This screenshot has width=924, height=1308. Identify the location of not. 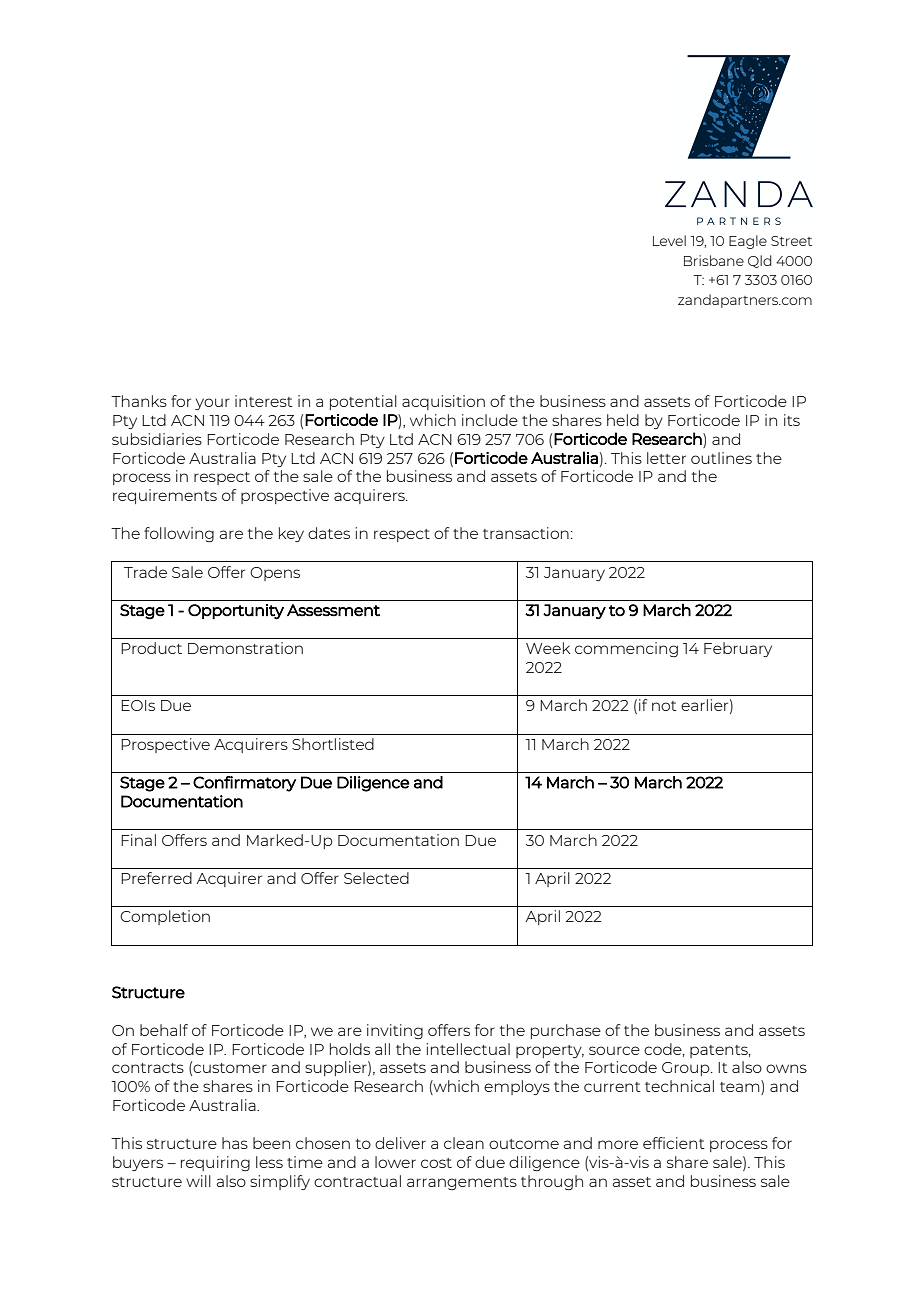
(664, 706).
